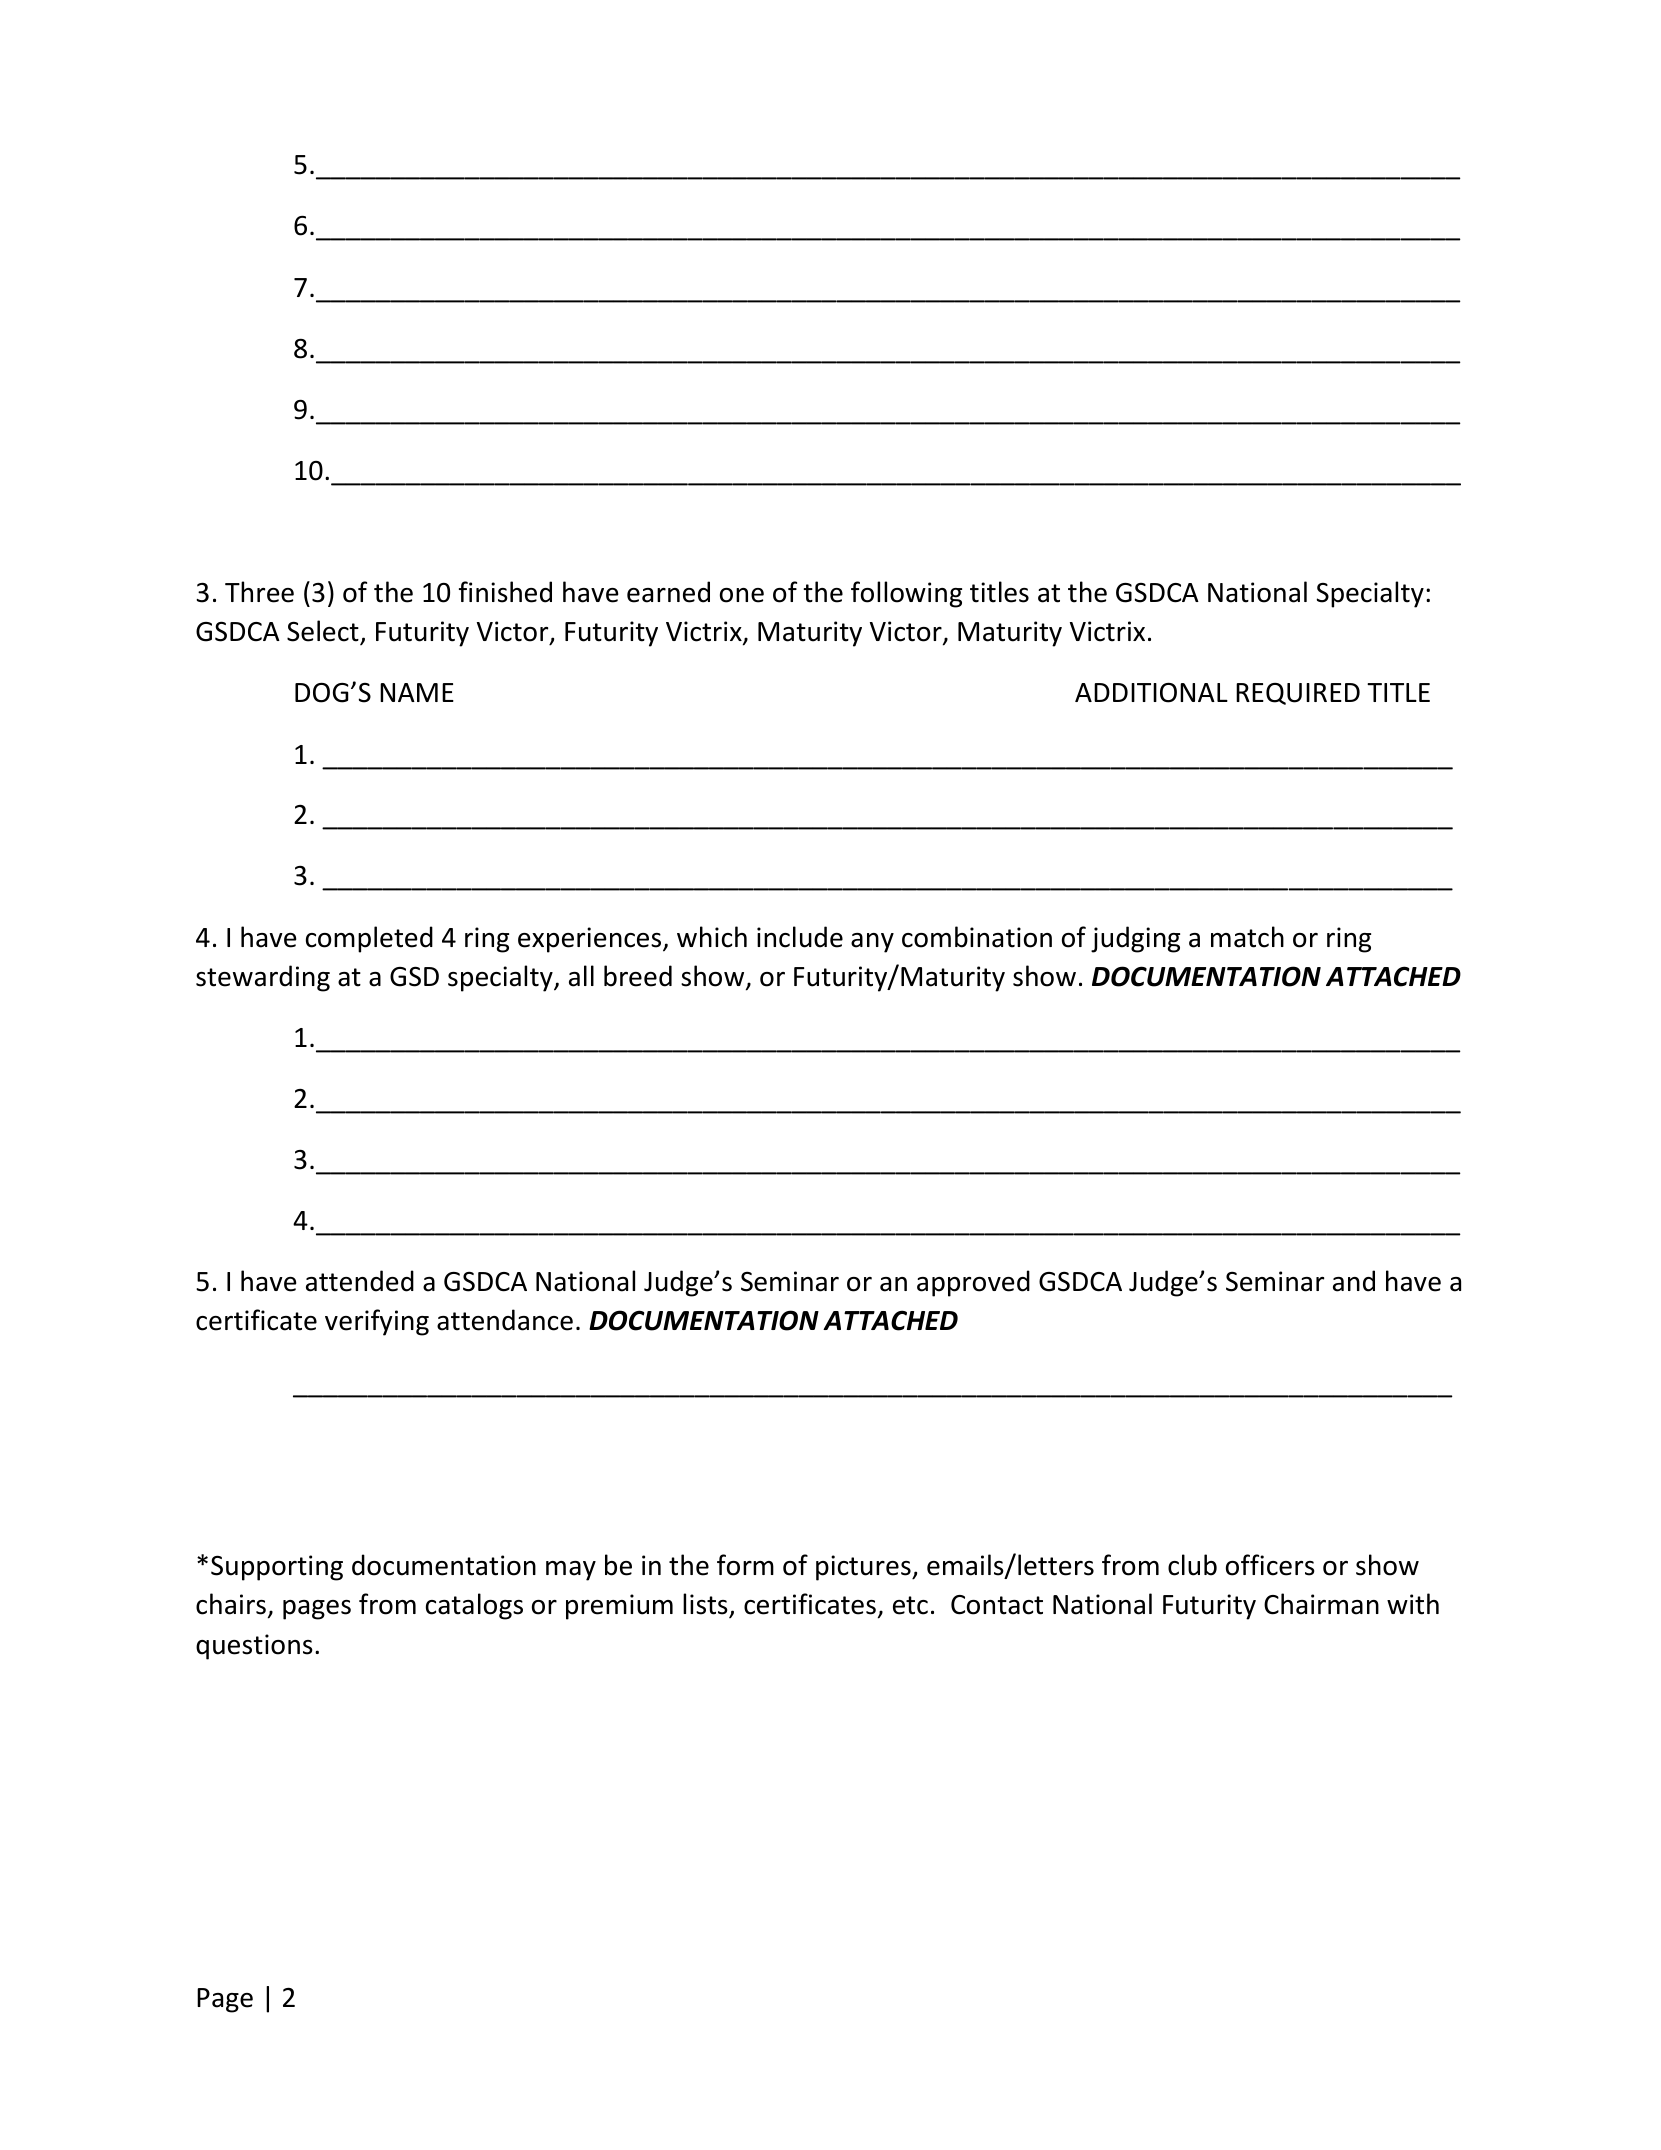  What do you see at coordinates (910, 1605) in the document?
I see `etc` at bounding box center [910, 1605].
